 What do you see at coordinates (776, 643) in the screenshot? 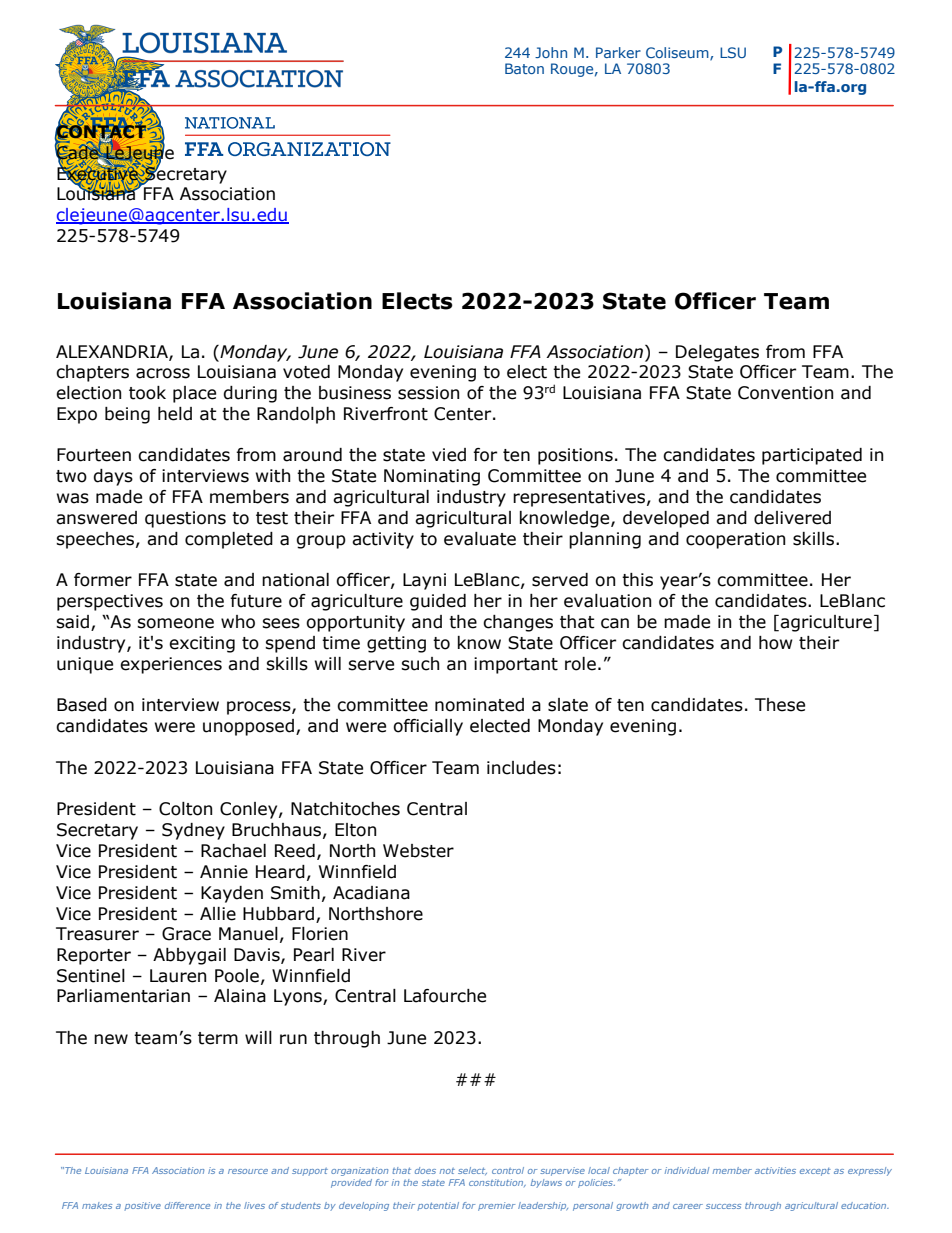
I see `how` at bounding box center [776, 643].
